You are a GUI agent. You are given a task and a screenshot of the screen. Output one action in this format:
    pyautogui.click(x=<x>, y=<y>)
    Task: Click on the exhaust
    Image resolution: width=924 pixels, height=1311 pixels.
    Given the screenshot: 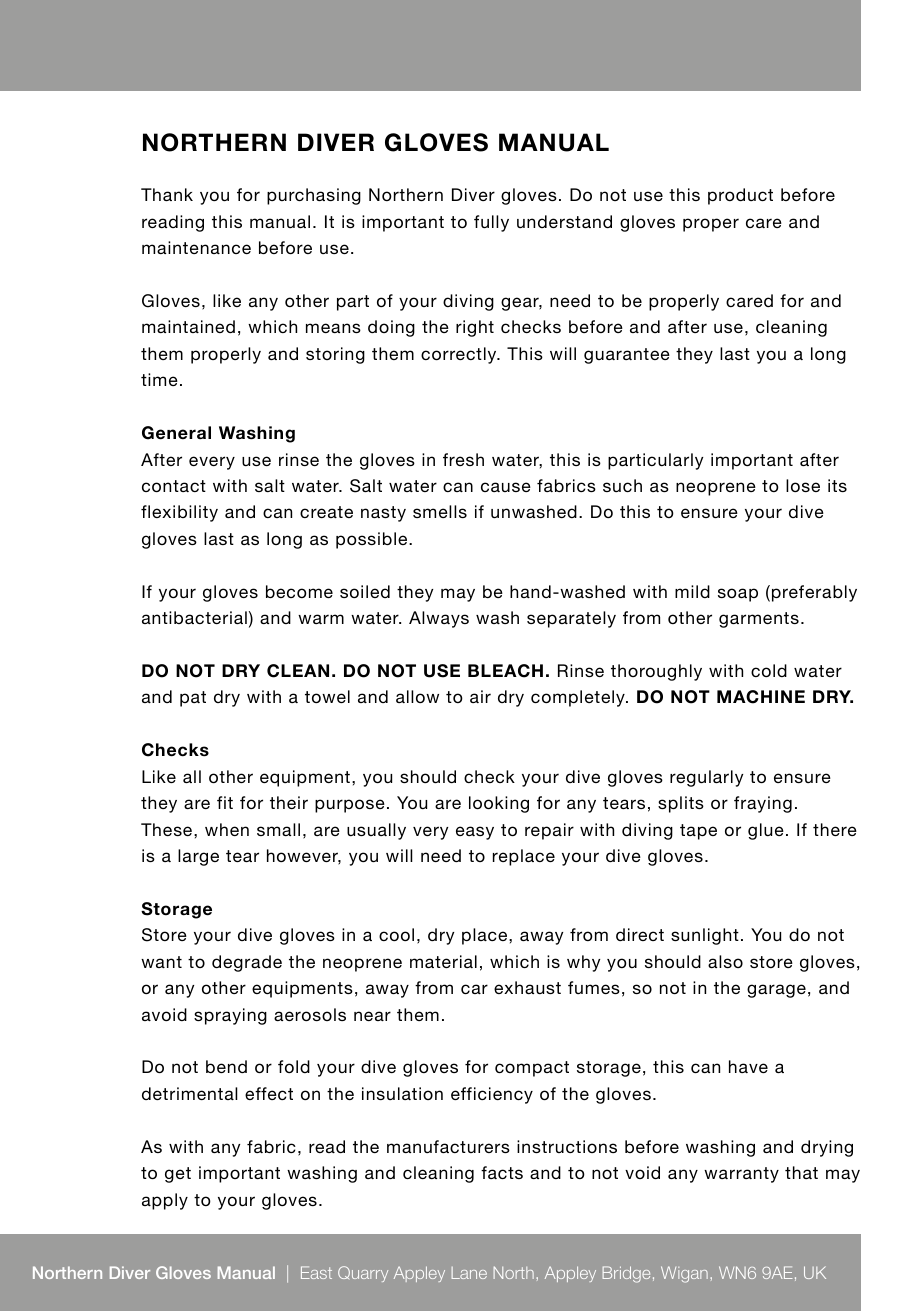 What is the action you would take?
    pyautogui.click(x=527, y=987)
